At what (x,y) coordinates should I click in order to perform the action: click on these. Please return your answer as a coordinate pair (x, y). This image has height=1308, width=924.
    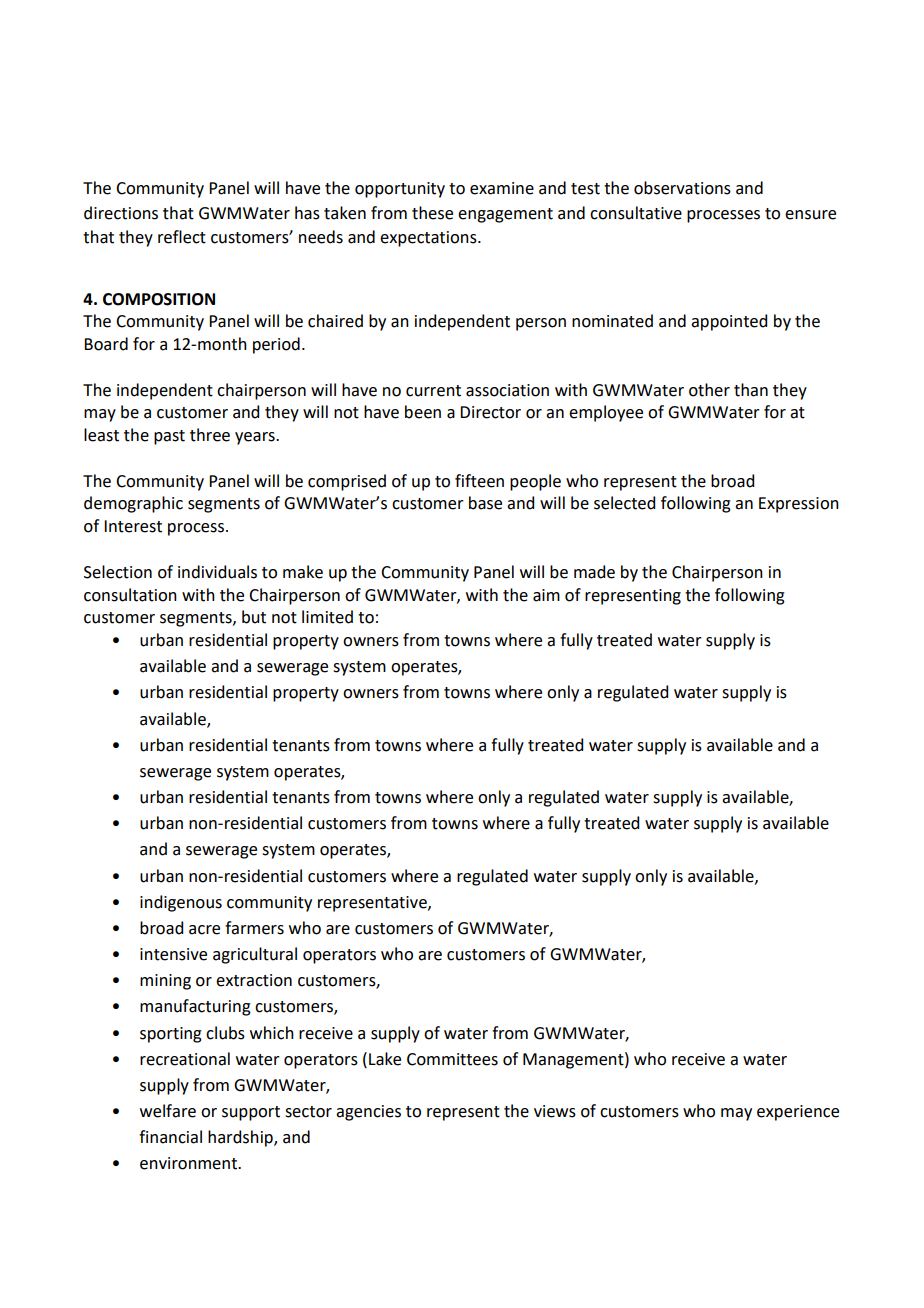
    Looking at the image, I should click on (432, 213).
